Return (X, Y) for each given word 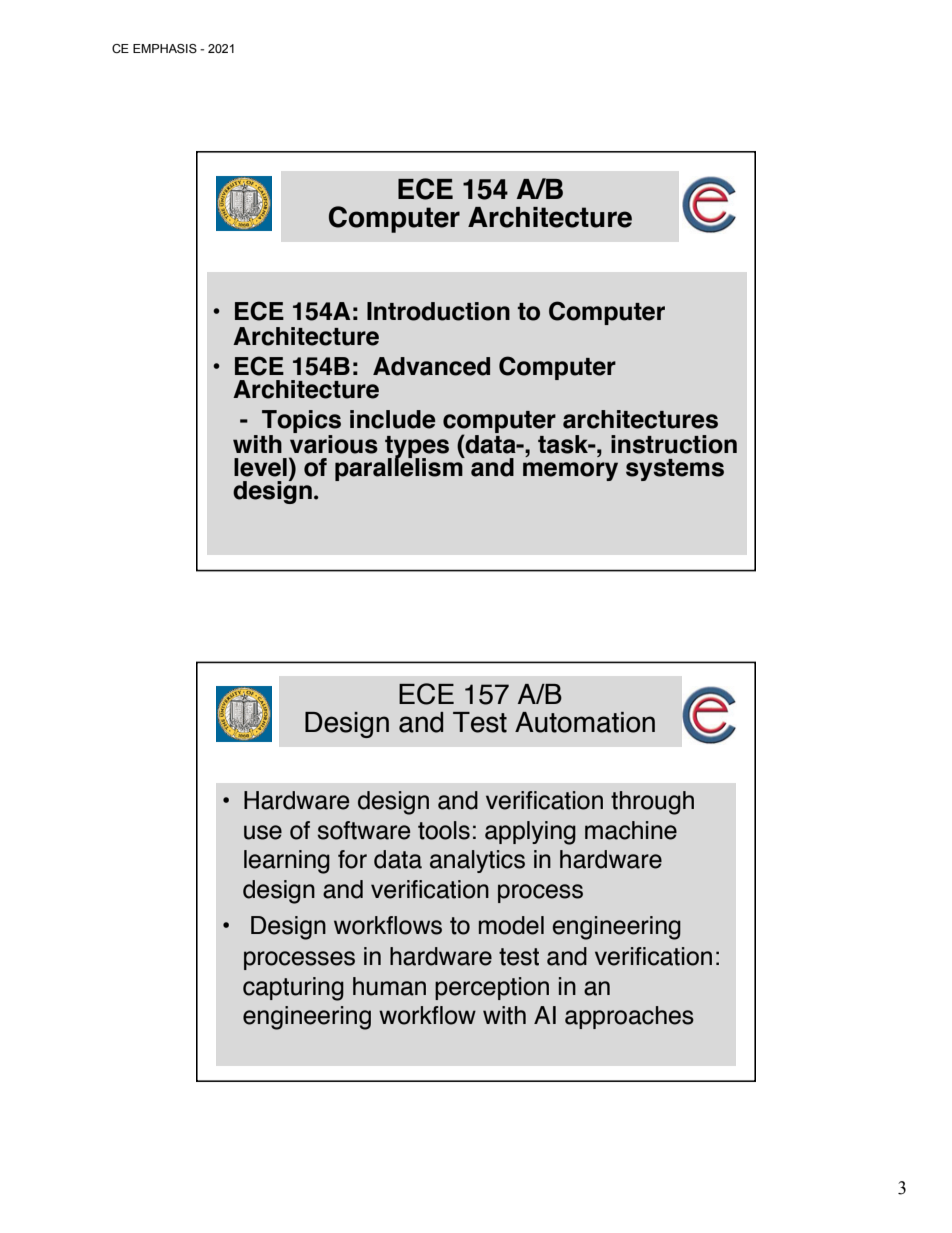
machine (631, 830)
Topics (301, 423)
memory (570, 471)
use (263, 832)
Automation (585, 722)
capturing (293, 989)
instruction (674, 444)
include (393, 419)
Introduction (438, 311)
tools (444, 830)
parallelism (400, 468)
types (417, 448)
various (334, 443)
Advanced (431, 366)
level (260, 467)
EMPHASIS (165, 48)
